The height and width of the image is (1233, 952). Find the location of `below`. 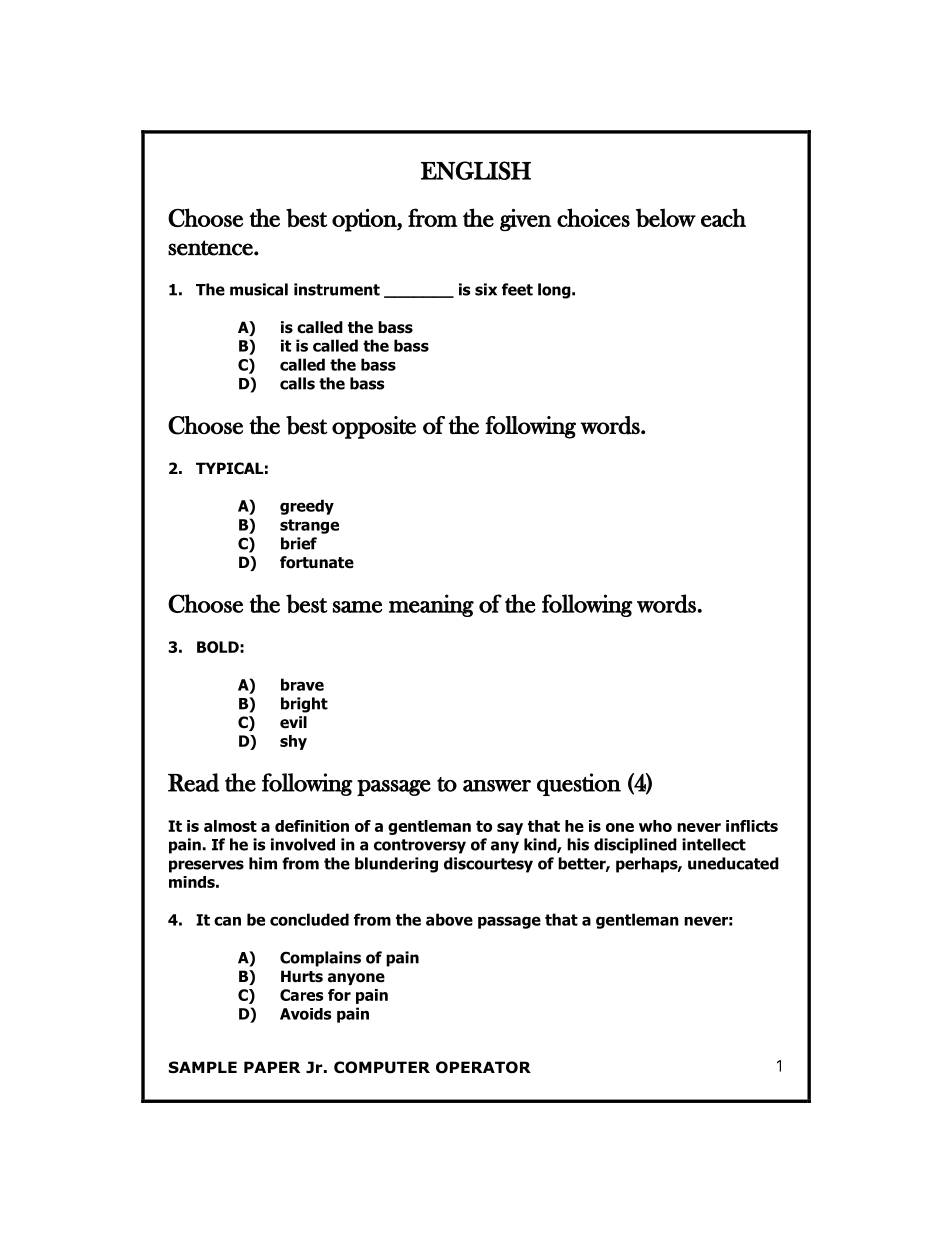

below is located at coordinates (666, 218).
